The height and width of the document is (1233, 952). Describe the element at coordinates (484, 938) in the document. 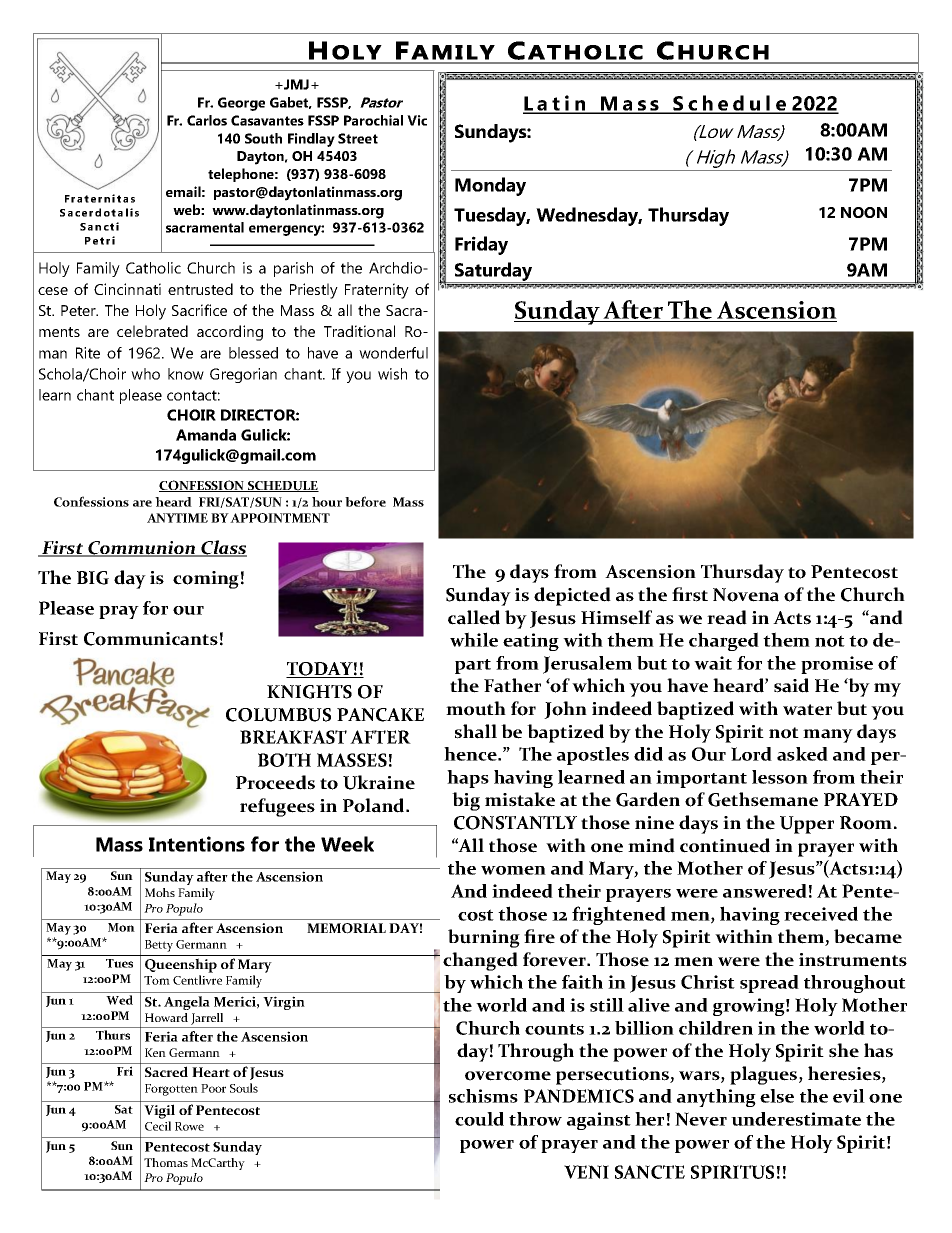

I see `burning` at that location.
